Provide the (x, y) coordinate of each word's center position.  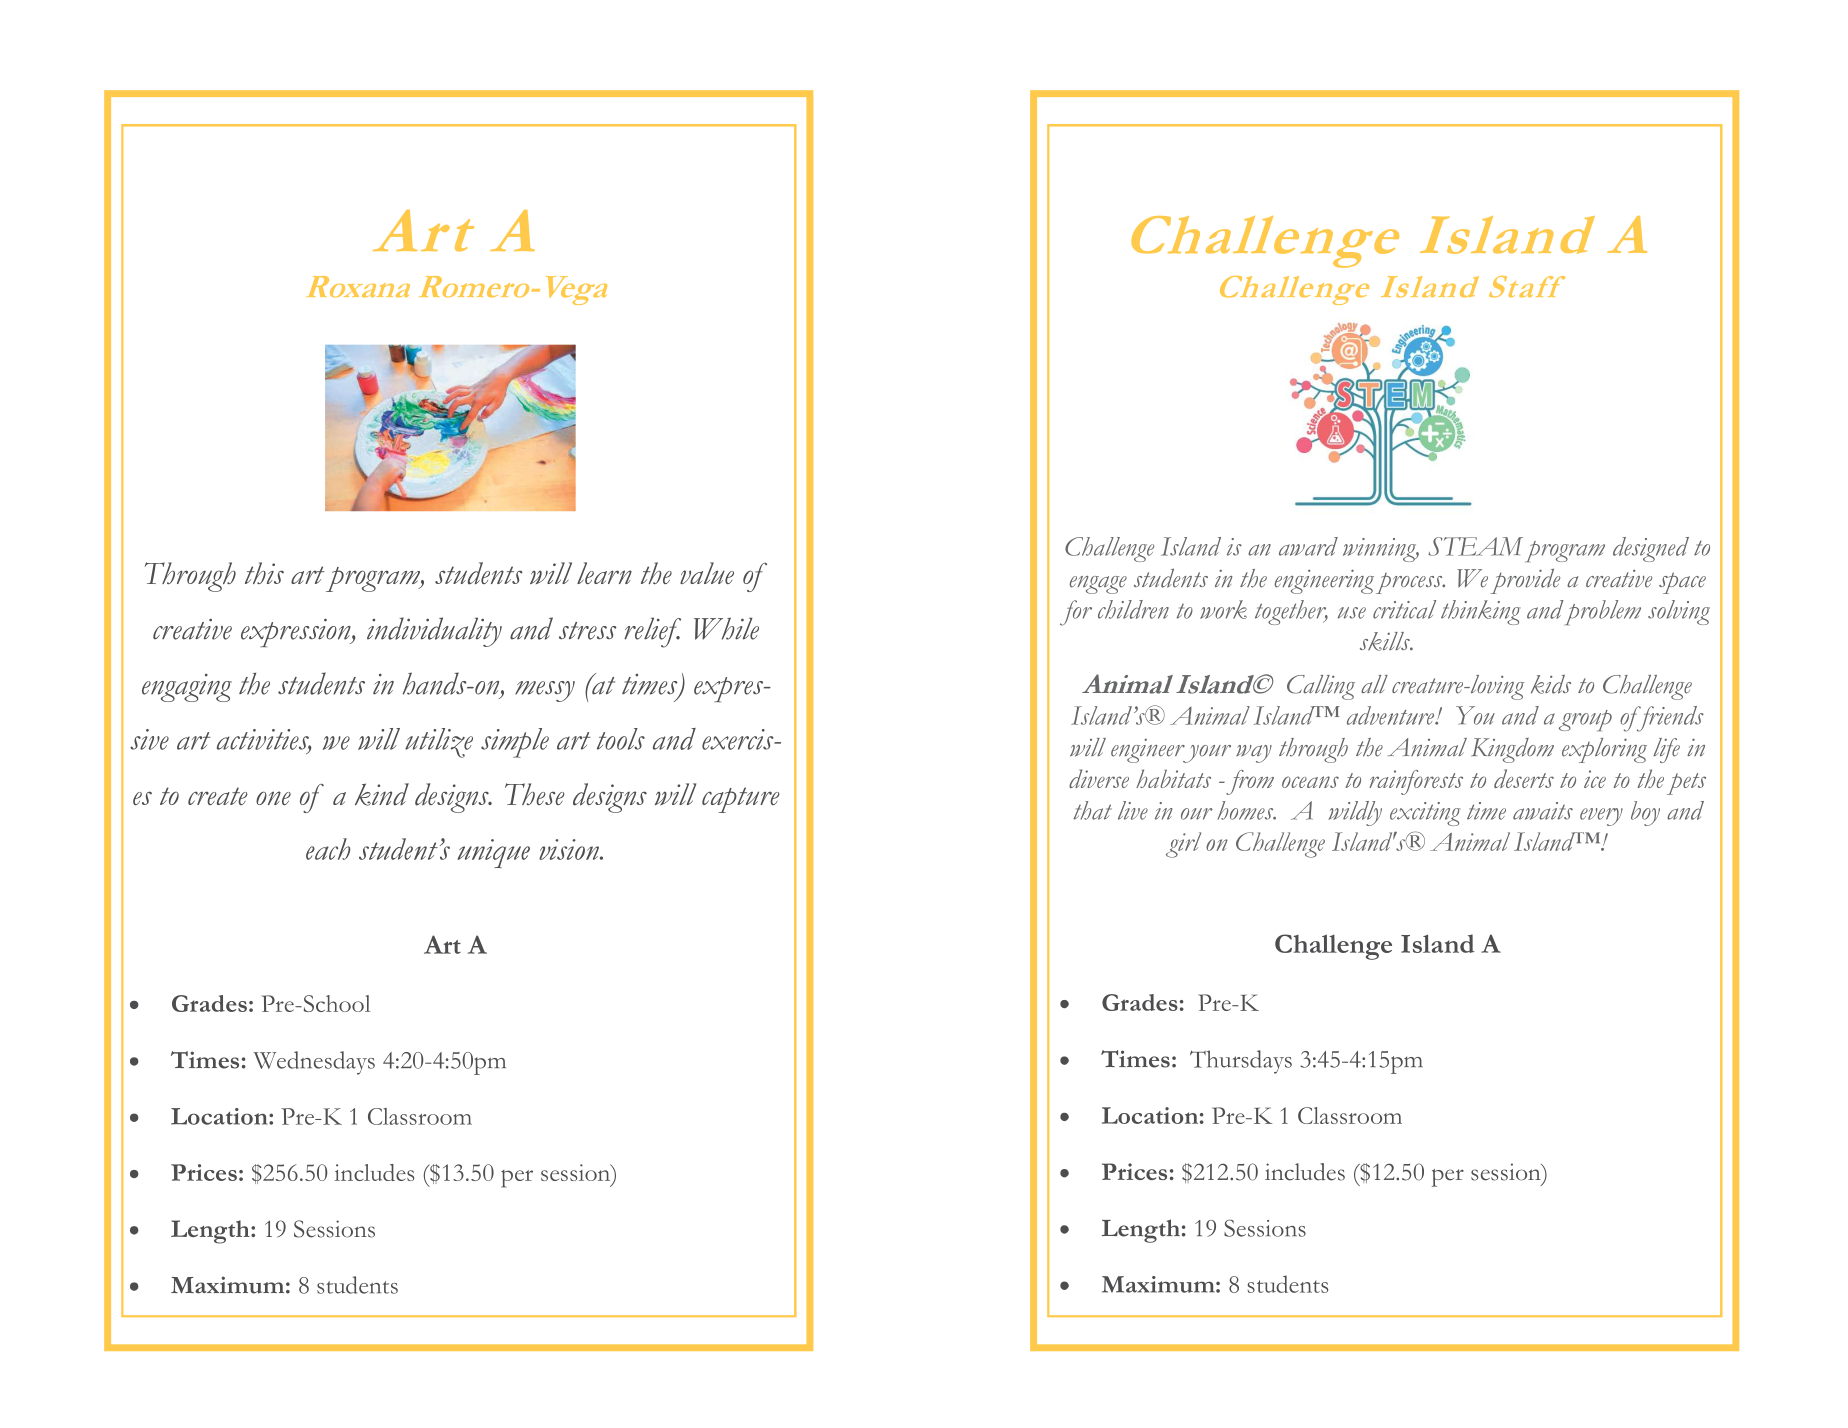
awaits (1543, 811)
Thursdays (1241, 1062)
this (264, 573)
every (1601, 817)
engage (1098, 585)
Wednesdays (314, 1063)
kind (382, 794)
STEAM (1475, 546)
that (1093, 810)
